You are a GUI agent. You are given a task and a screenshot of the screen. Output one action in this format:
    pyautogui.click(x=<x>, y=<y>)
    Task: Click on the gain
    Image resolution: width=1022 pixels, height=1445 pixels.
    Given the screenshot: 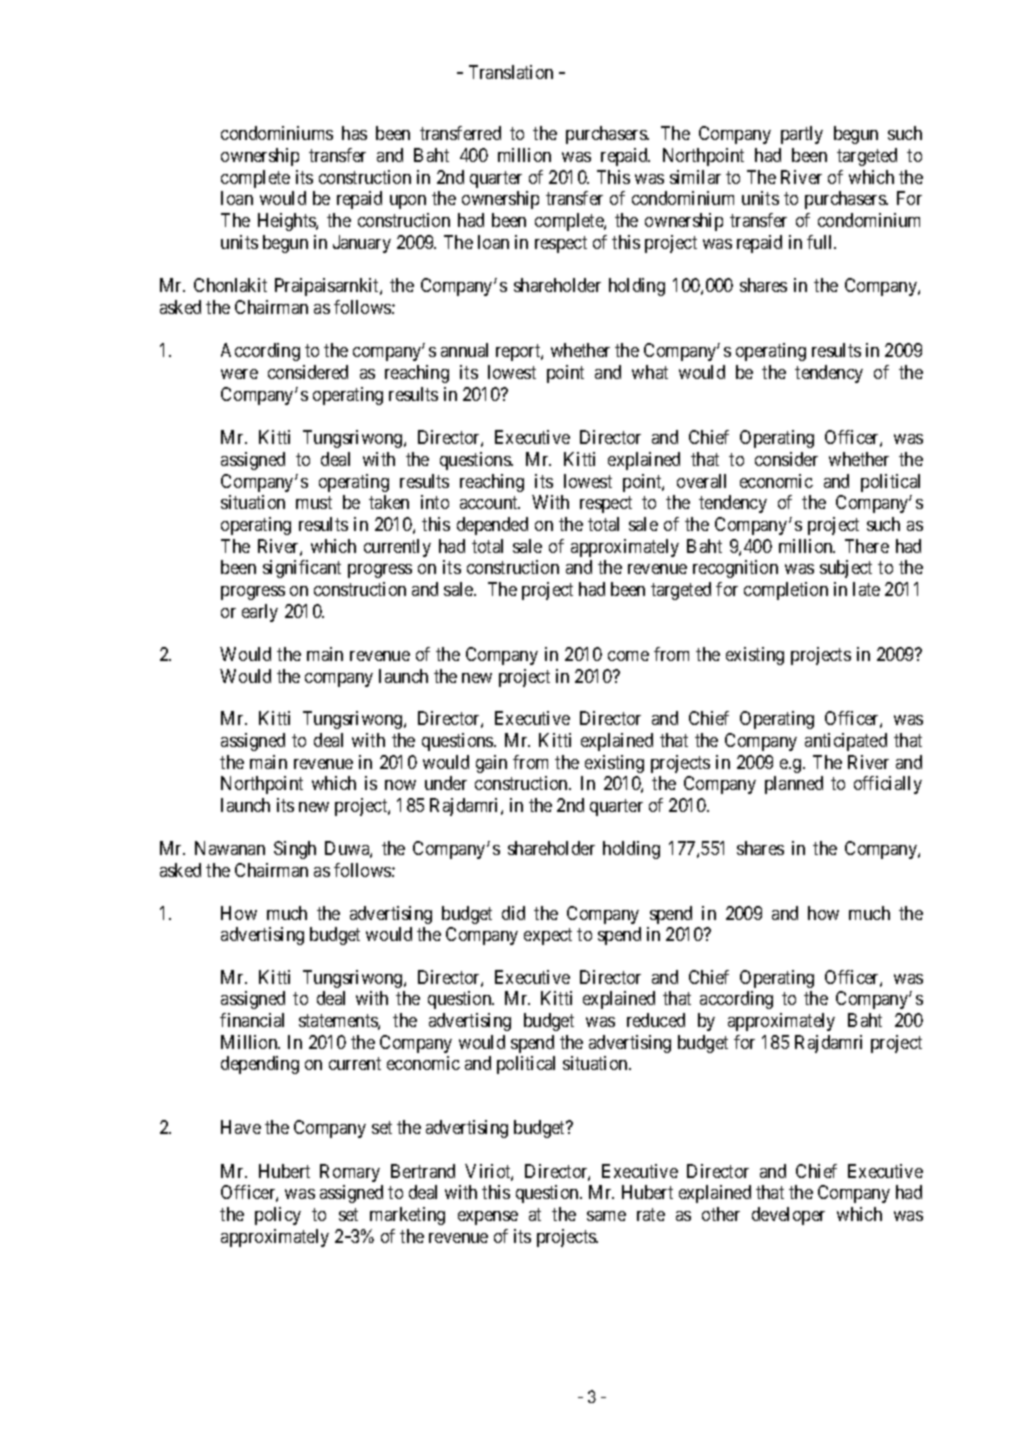 What is the action you would take?
    pyautogui.click(x=491, y=764)
